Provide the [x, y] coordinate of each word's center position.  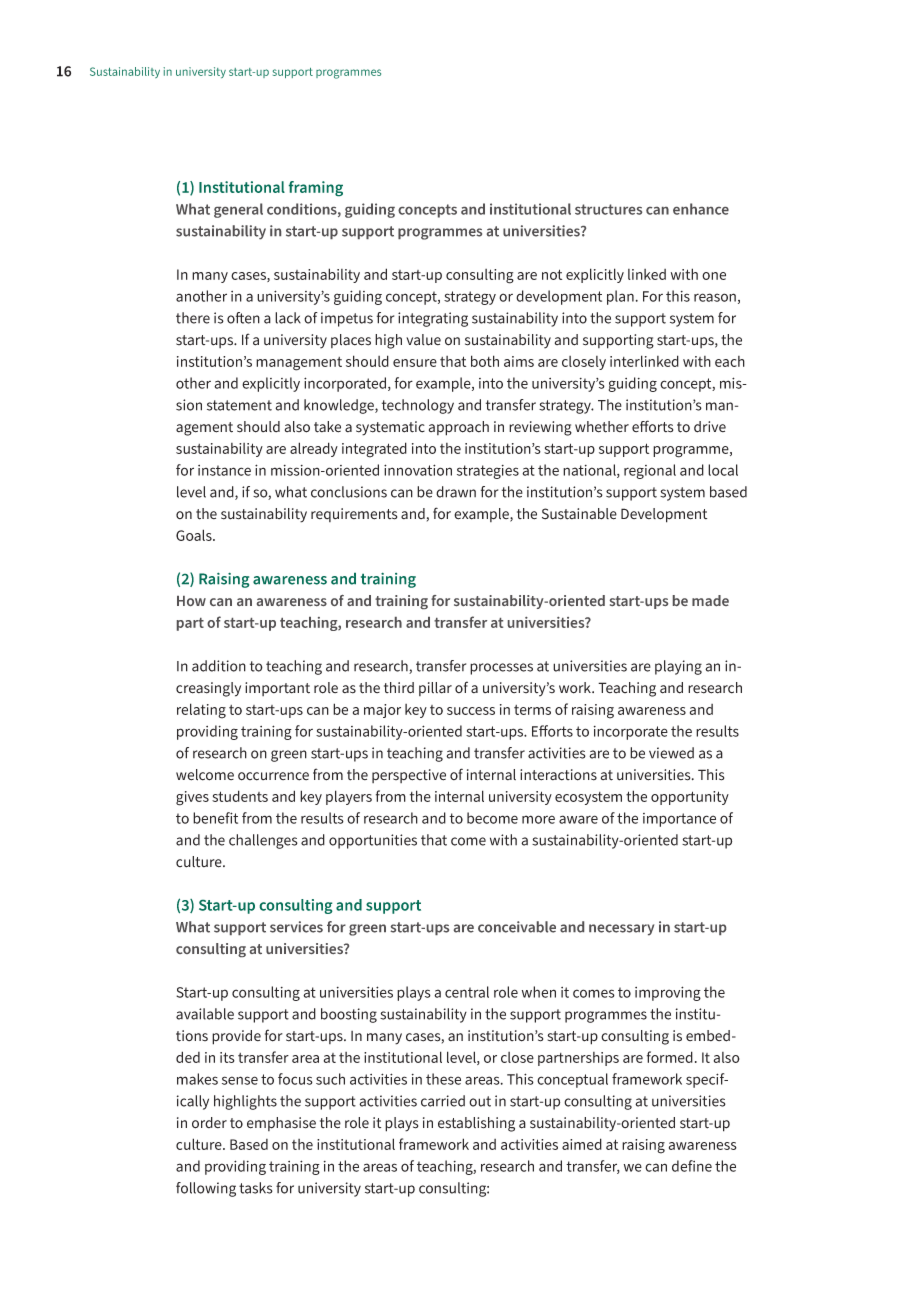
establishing [476, 1124]
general [238, 210]
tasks [256, 1188]
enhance [701, 209]
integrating [433, 319]
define [692, 1166]
